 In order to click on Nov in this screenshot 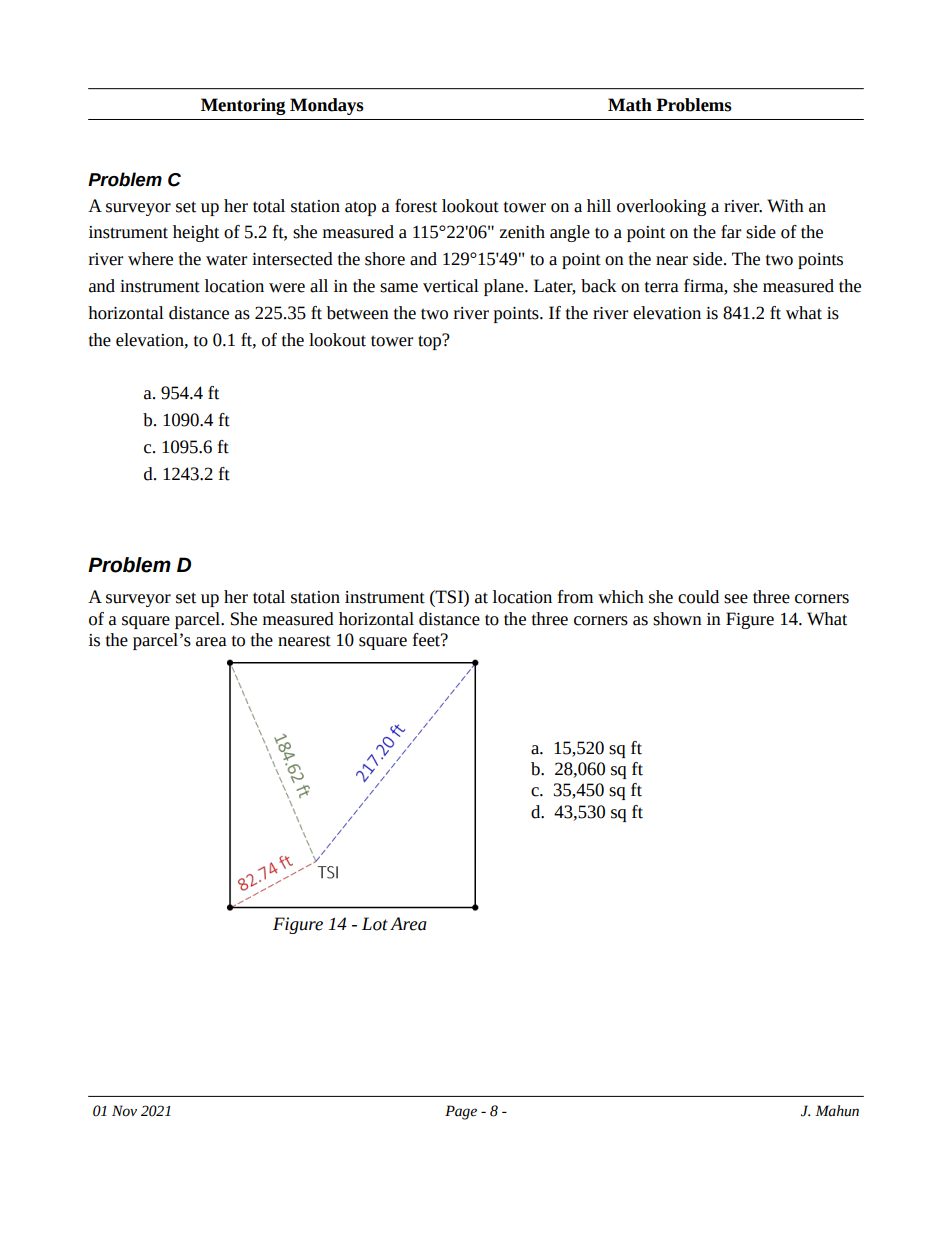, I will do `click(124, 1111)`.
